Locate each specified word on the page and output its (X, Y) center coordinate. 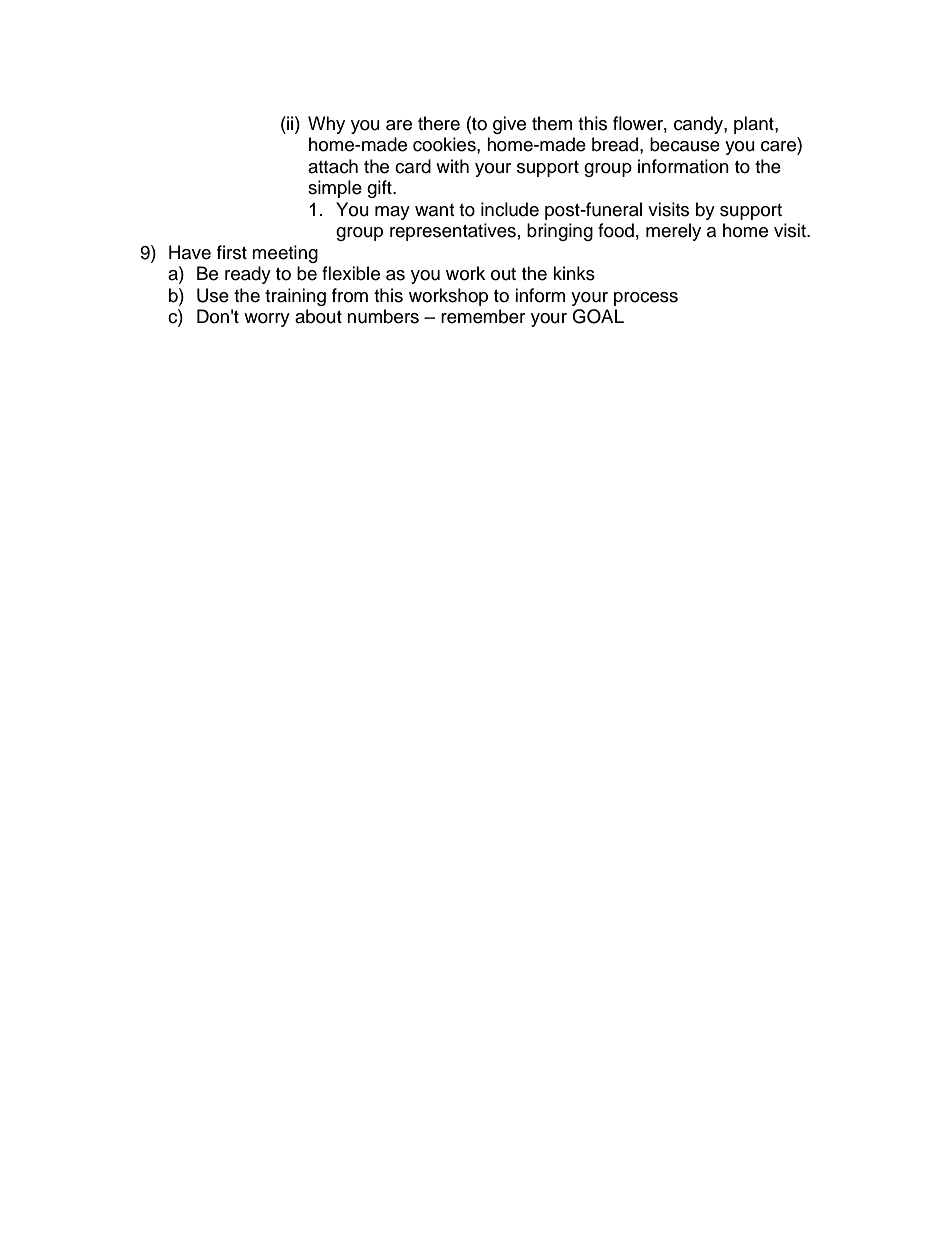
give (509, 125)
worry (267, 320)
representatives (453, 232)
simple (335, 189)
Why (326, 125)
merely (673, 232)
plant (755, 125)
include (510, 209)
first (232, 252)
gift (380, 189)
